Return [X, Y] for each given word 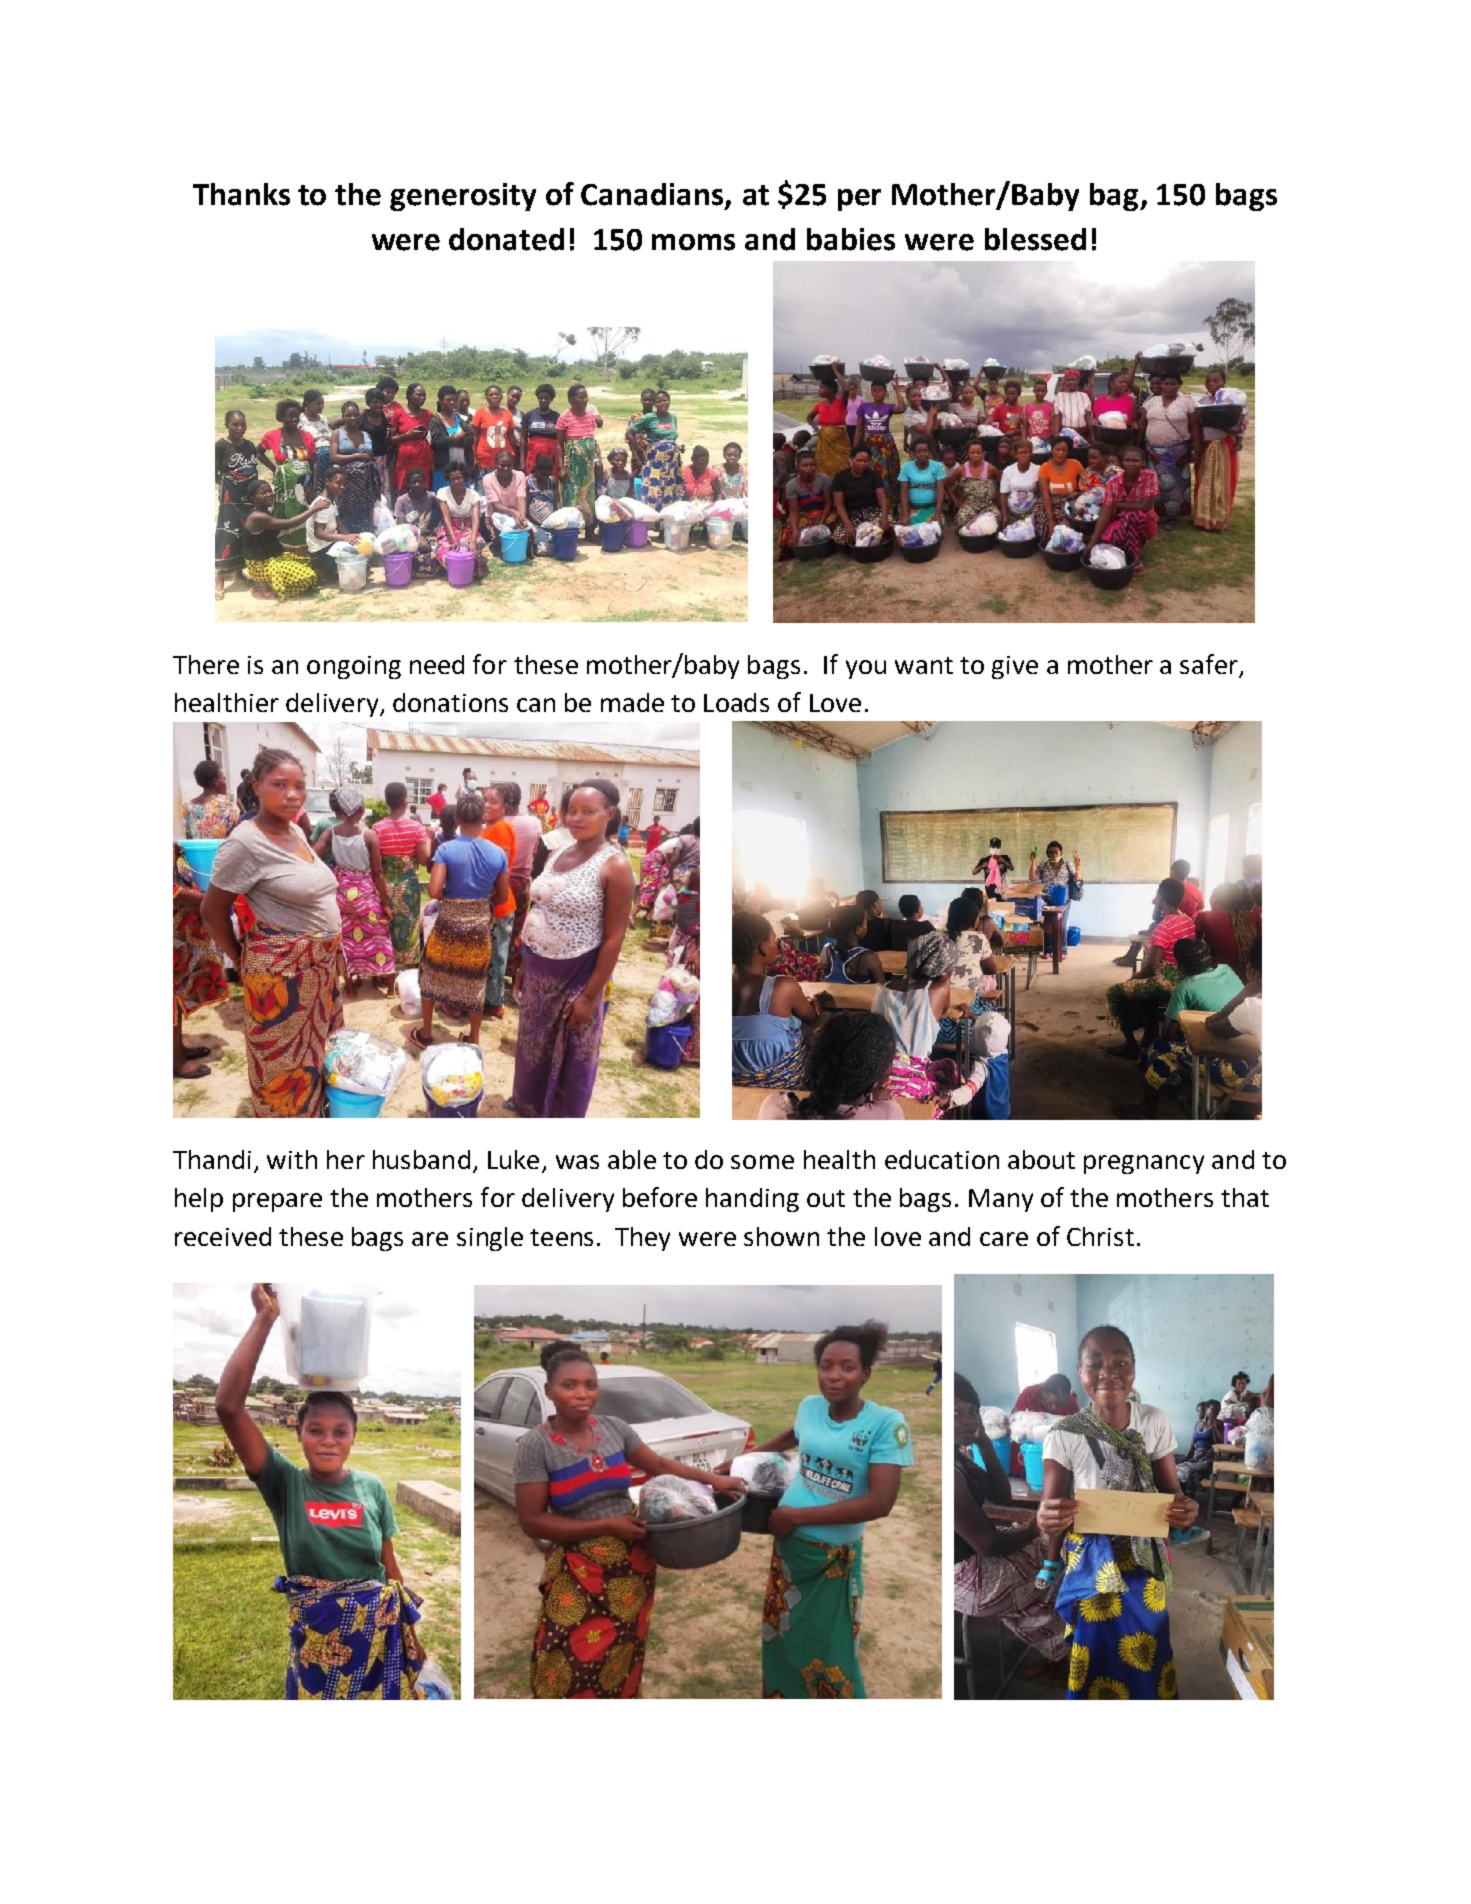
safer [1209, 664]
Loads [736, 702]
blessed [1035, 239]
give [1015, 667]
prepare [277, 1202]
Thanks [241, 194]
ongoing [354, 667]
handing [752, 1200]
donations [450, 702]
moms [693, 242]
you [866, 669]
